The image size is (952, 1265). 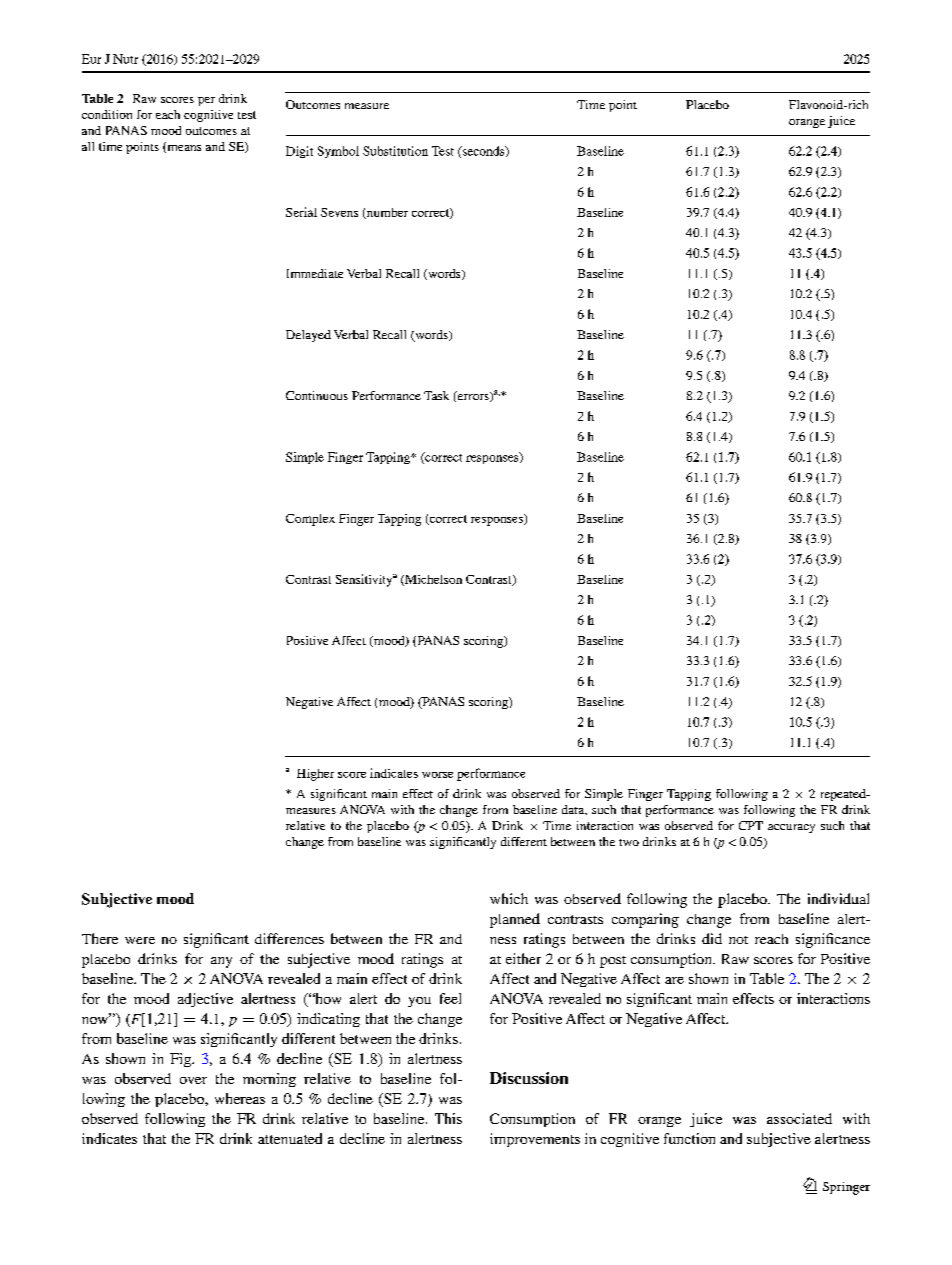 What do you see at coordinates (125, 59) in the screenshot?
I see `Nutr` at bounding box center [125, 59].
